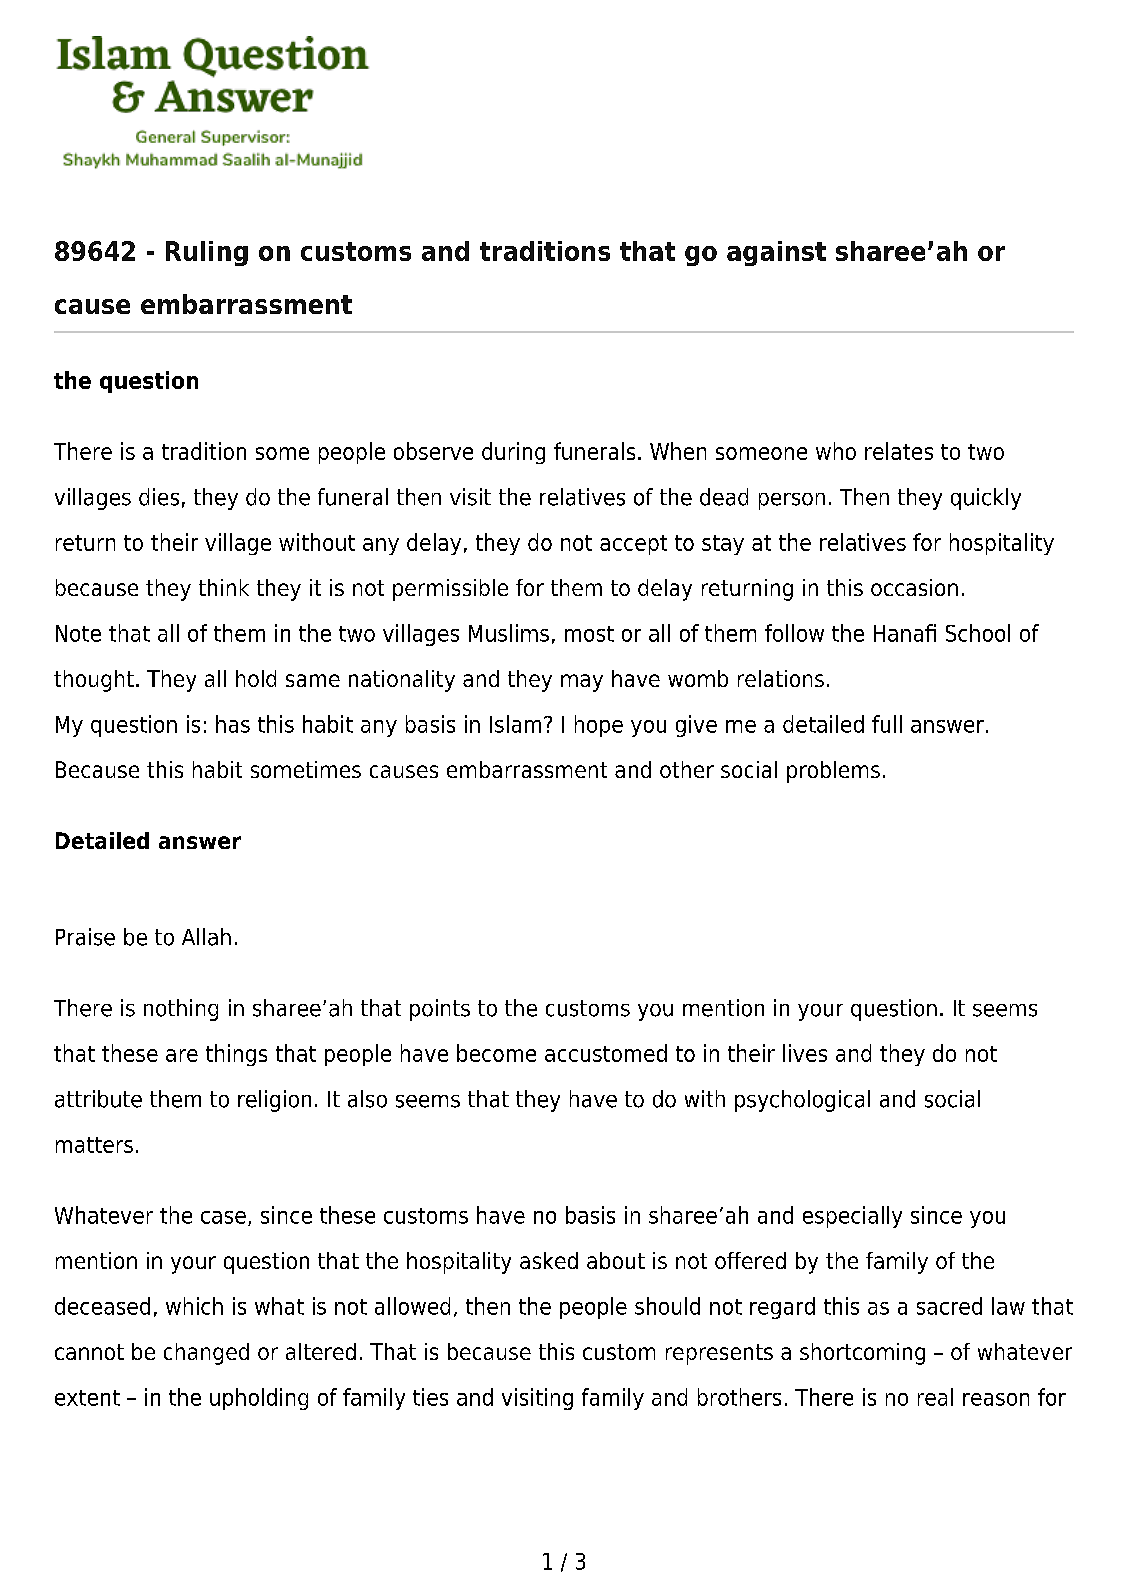  Describe the element at coordinates (515, 724) in the screenshot. I see `Islam` at that location.
